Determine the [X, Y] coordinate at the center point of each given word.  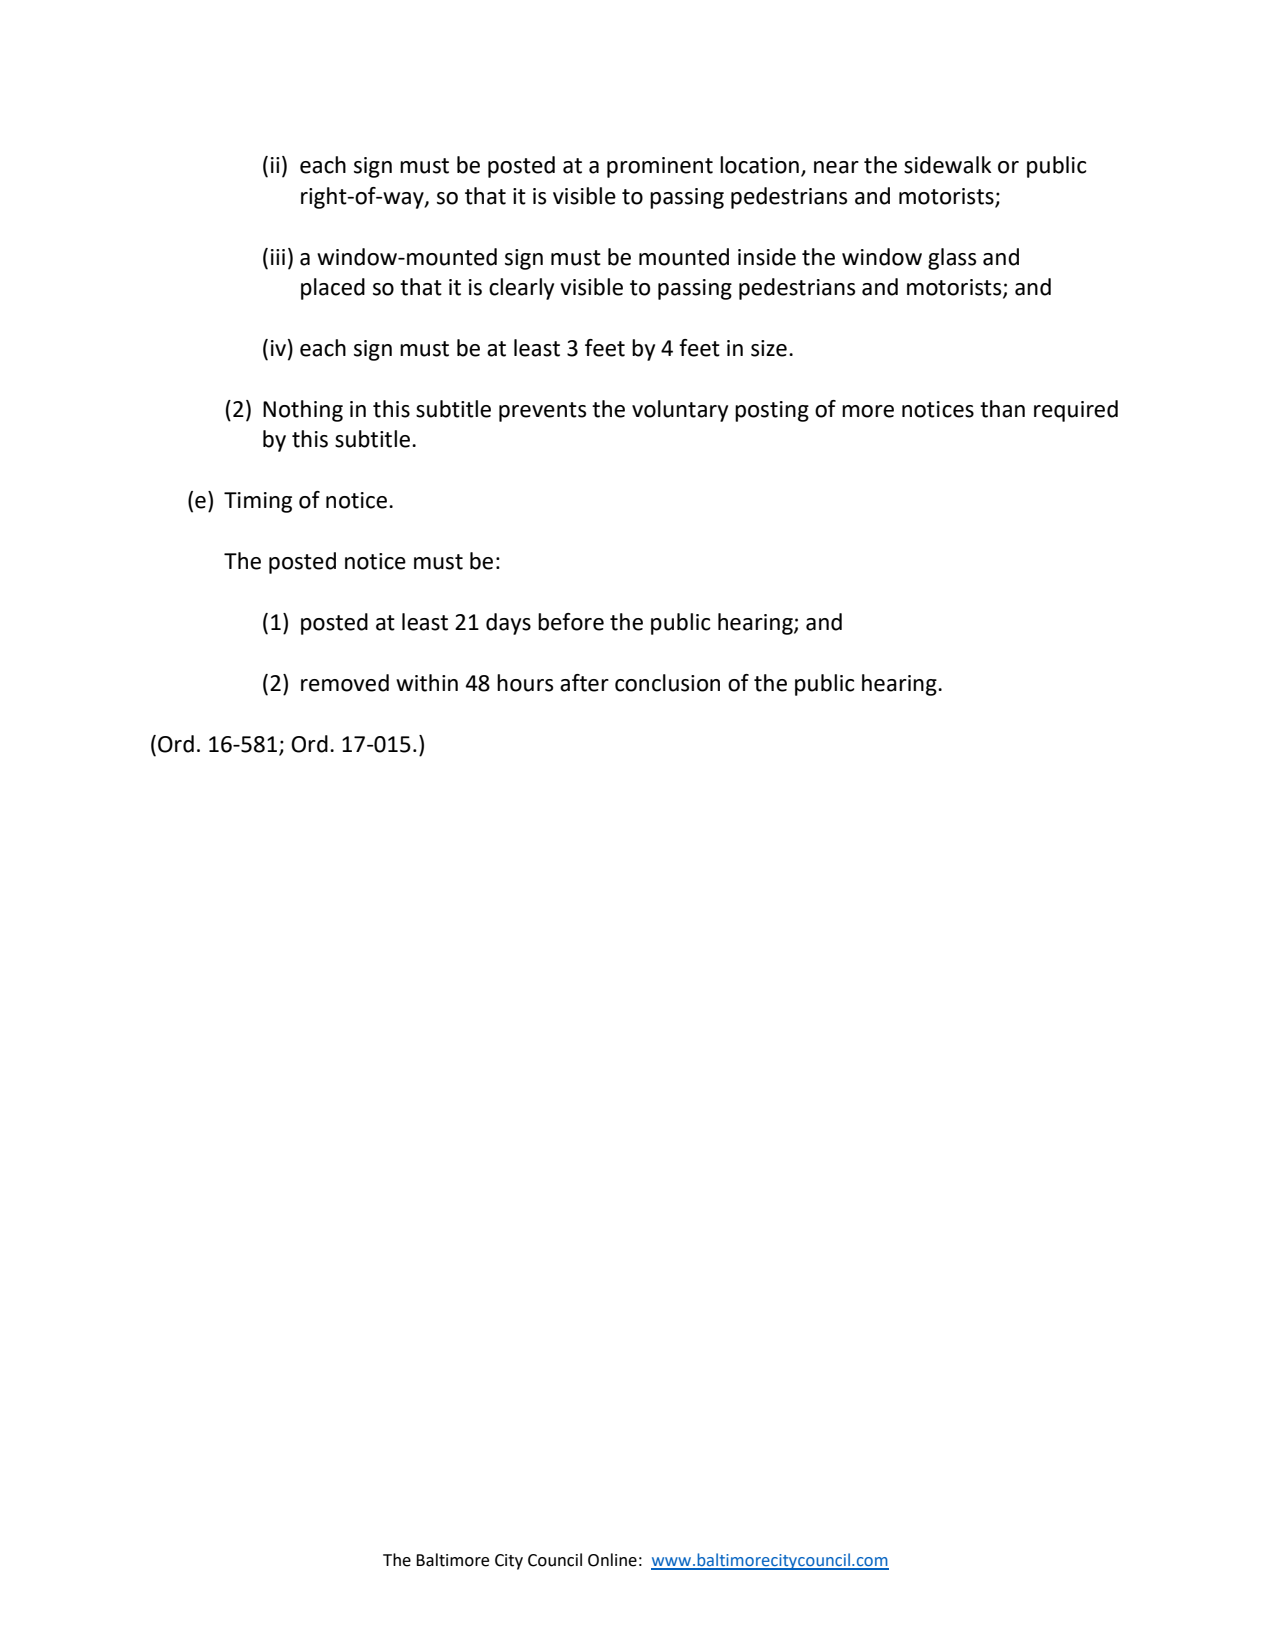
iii [278, 257]
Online [612, 1560]
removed [345, 683]
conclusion [667, 683]
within [427, 683]
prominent [660, 167]
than [1002, 409]
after [584, 683]
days [508, 624]
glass [952, 259]
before [571, 622]
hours [525, 683]
